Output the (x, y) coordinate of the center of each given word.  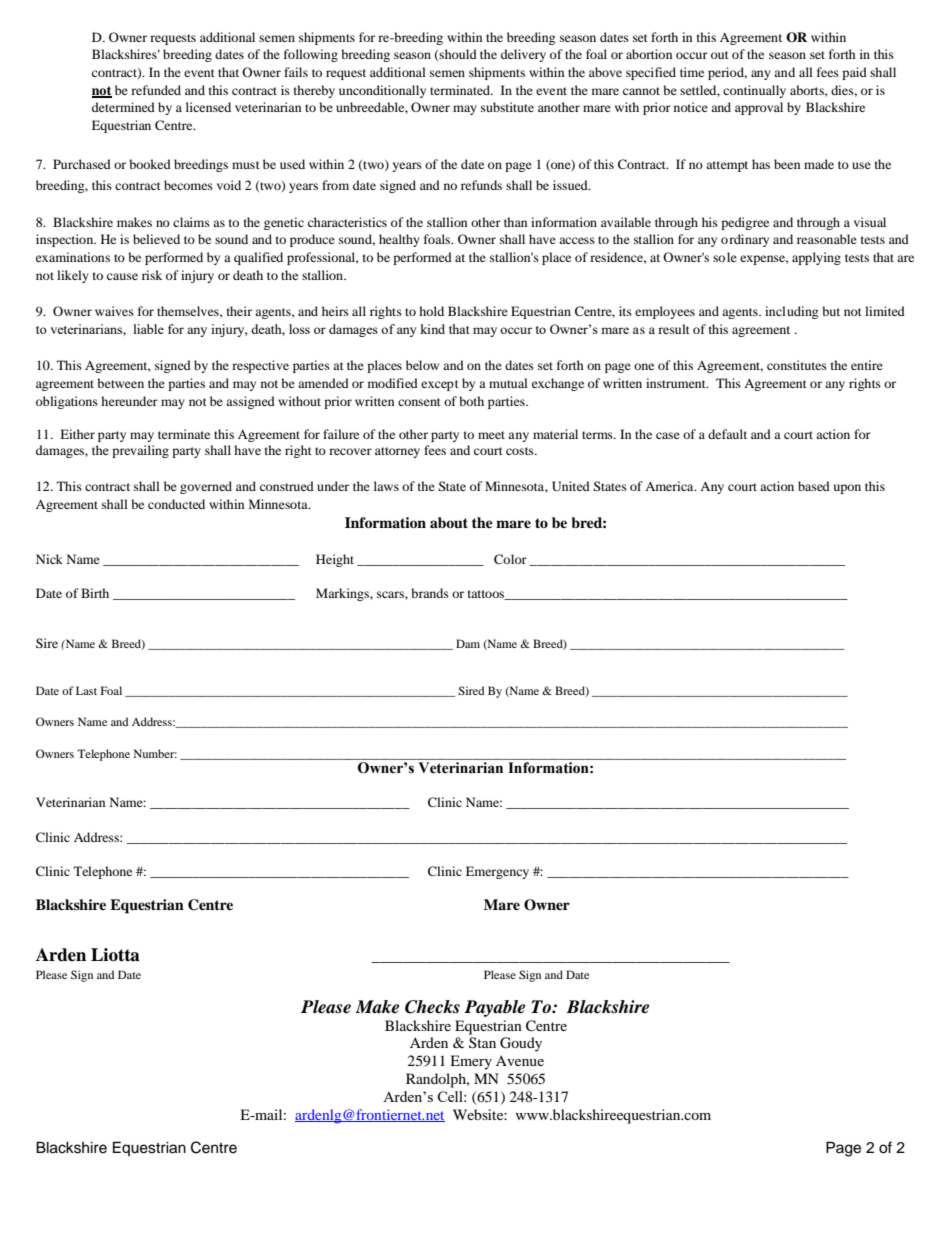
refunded (156, 90)
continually (754, 91)
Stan (482, 1042)
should (458, 54)
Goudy (521, 1044)
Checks (432, 1007)
